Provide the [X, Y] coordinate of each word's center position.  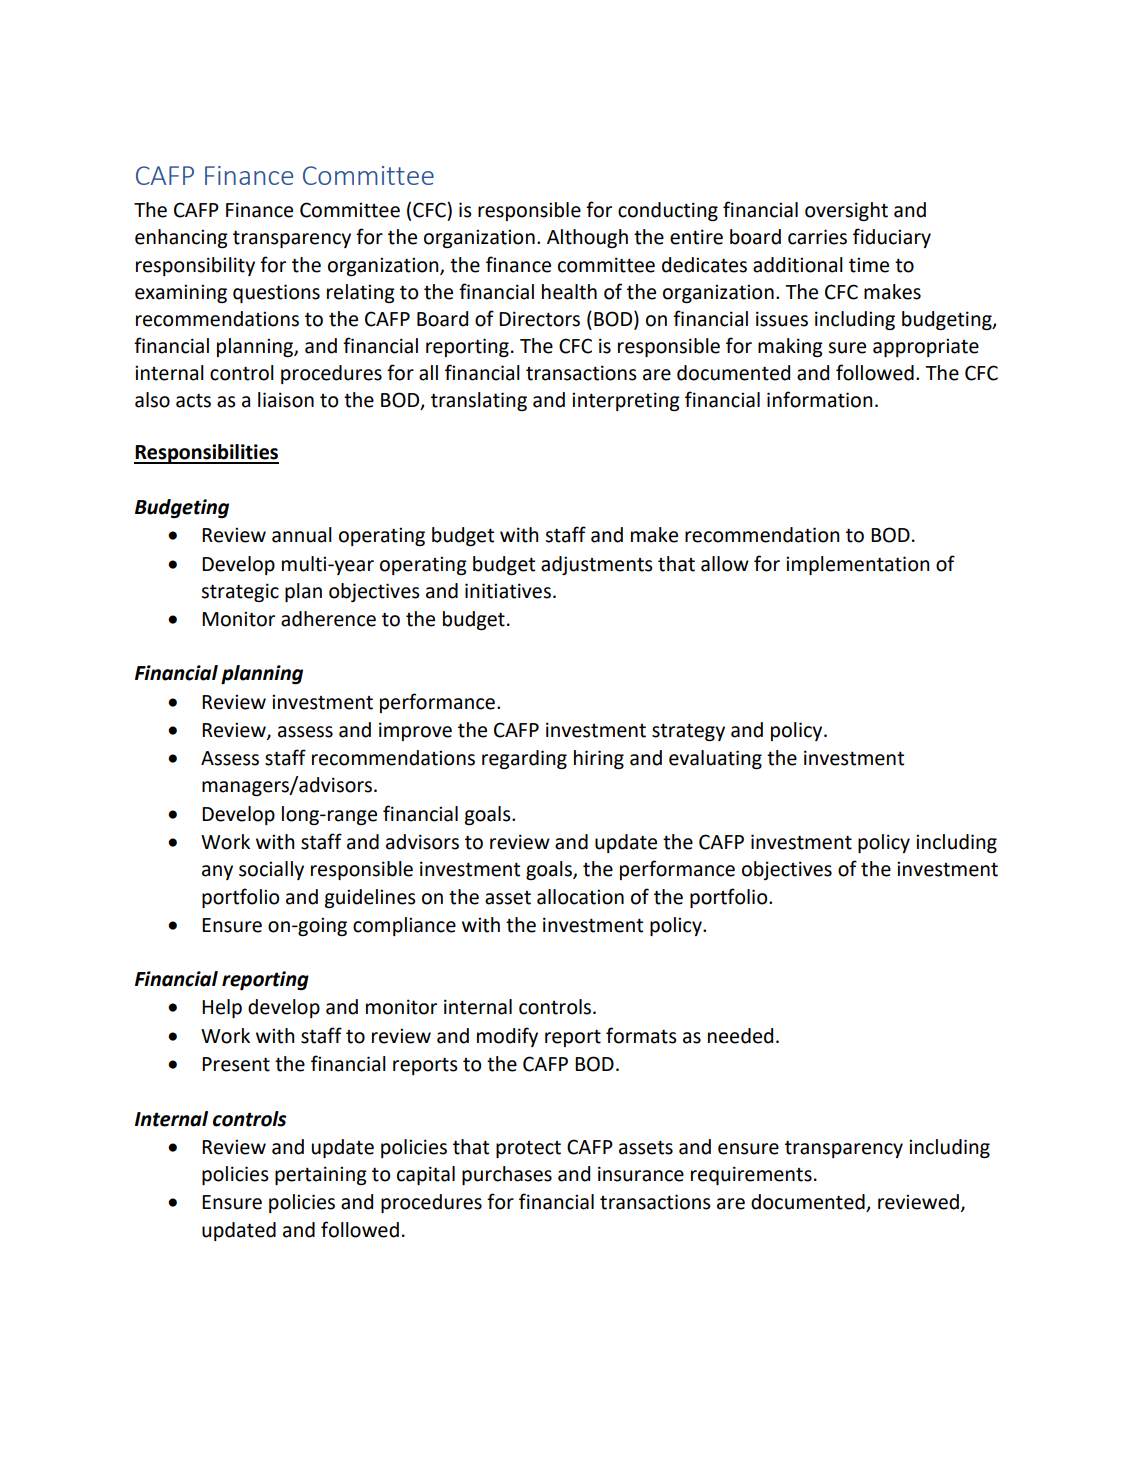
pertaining [321, 1175]
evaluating [715, 759]
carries [817, 237]
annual [302, 535]
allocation [580, 897]
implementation [858, 565]
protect [528, 1149]
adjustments [597, 565]
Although [587, 238]
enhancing [181, 238]
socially [271, 870]
